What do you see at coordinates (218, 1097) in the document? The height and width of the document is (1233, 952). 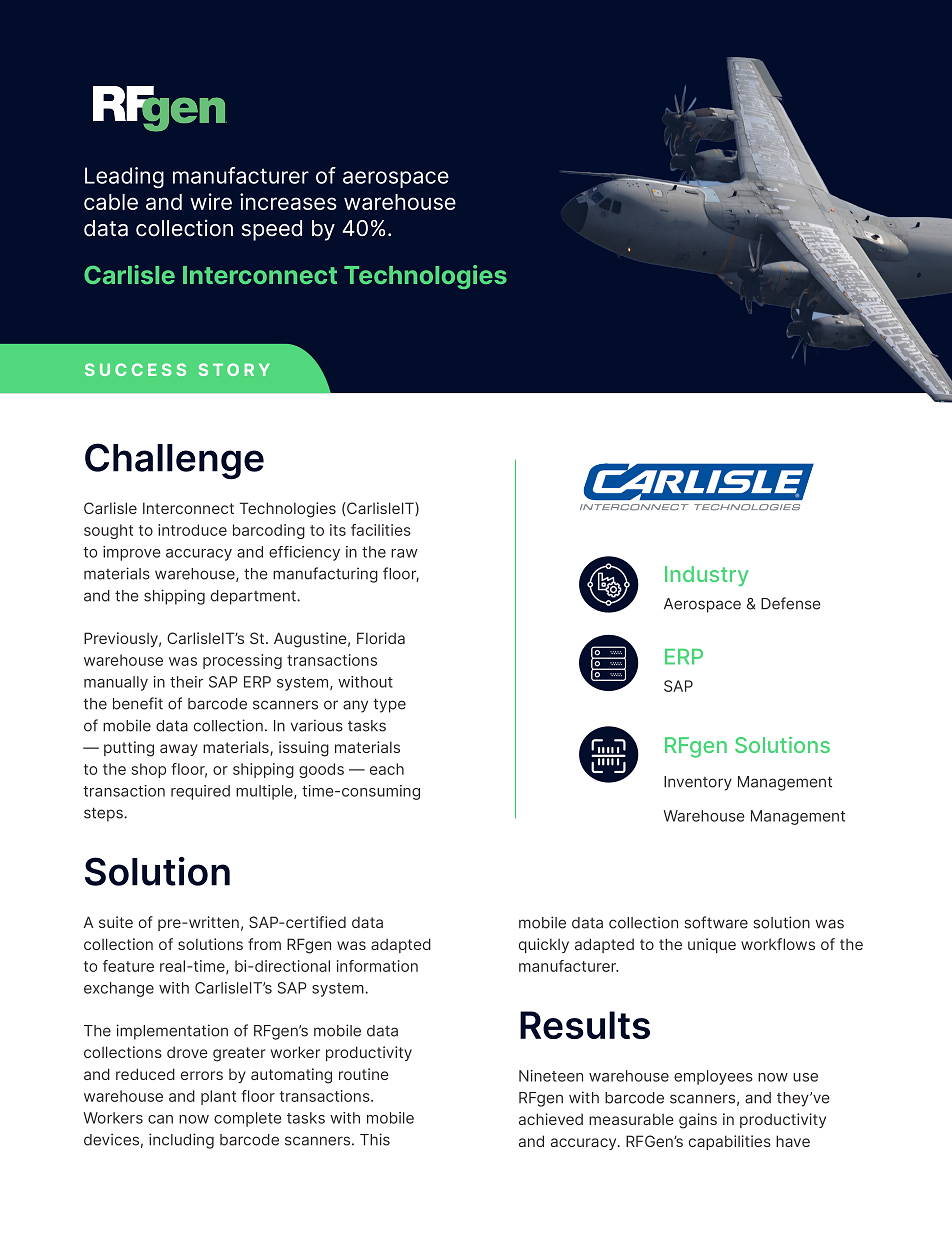 I see `plant` at bounding box center [218, 1097].
